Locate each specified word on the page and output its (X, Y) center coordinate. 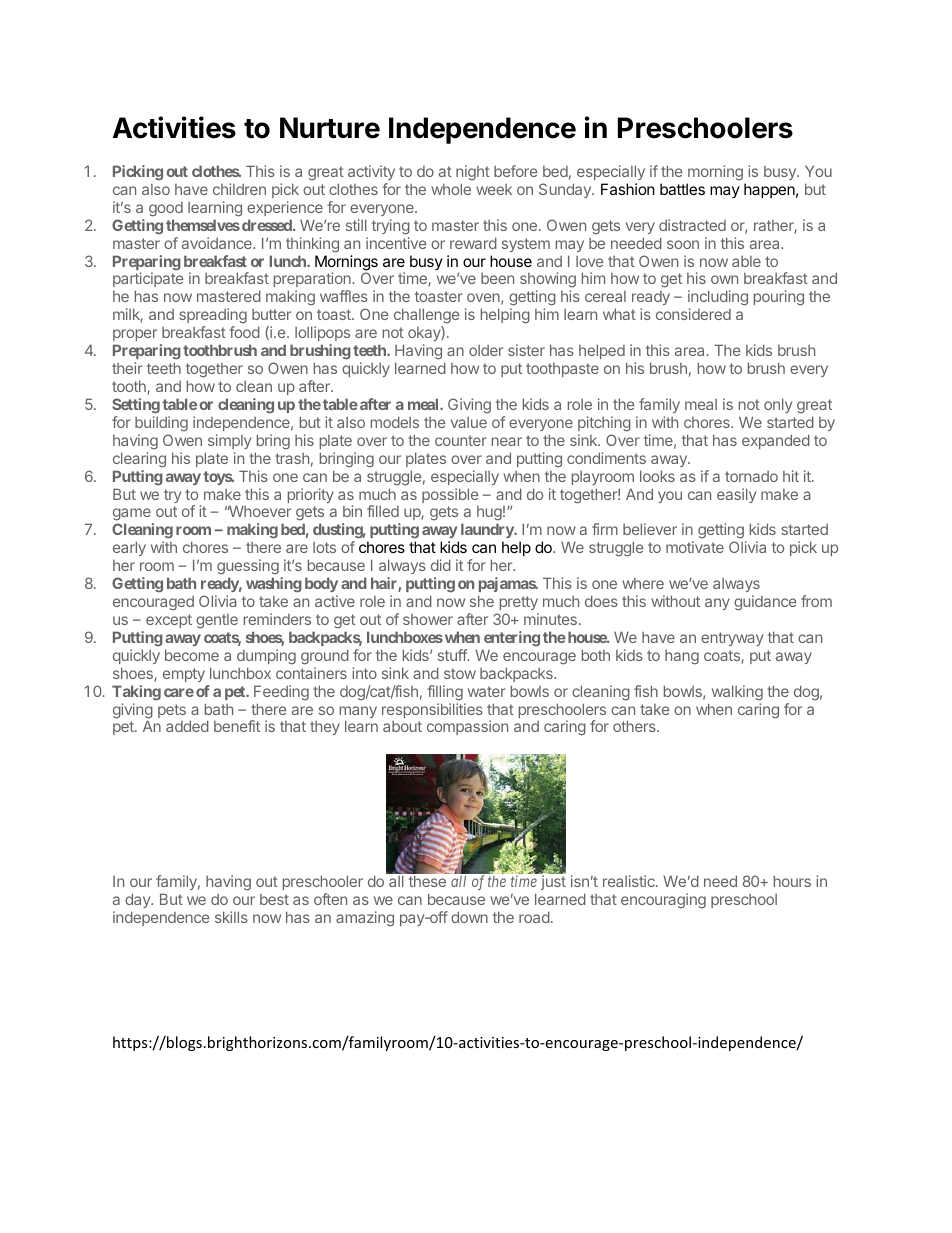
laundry (486, 532)
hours (792, 881)
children (239, 189)
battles (682, 189)
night (473, 173)
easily (736, 495)
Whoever (259, 511)
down (469, 917)
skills (231, 917)
